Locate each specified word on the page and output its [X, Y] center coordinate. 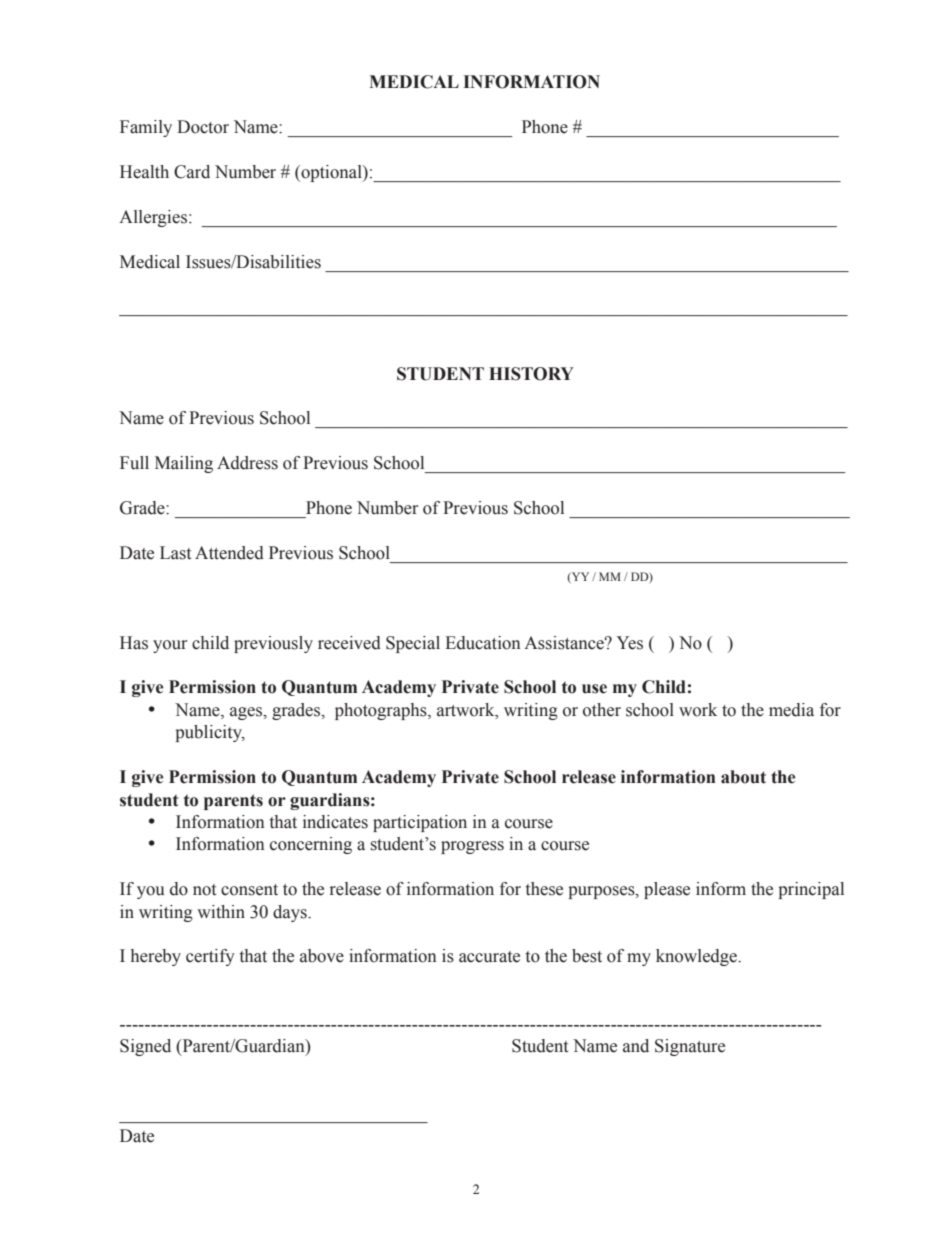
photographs [382, 711]
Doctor [203, 127]
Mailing [184, 464]
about [743, 777]
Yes [630, 643]
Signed [145, 1047]
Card [192, 172]
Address [247, 463]
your [170, 646]
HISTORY [531, 374]
